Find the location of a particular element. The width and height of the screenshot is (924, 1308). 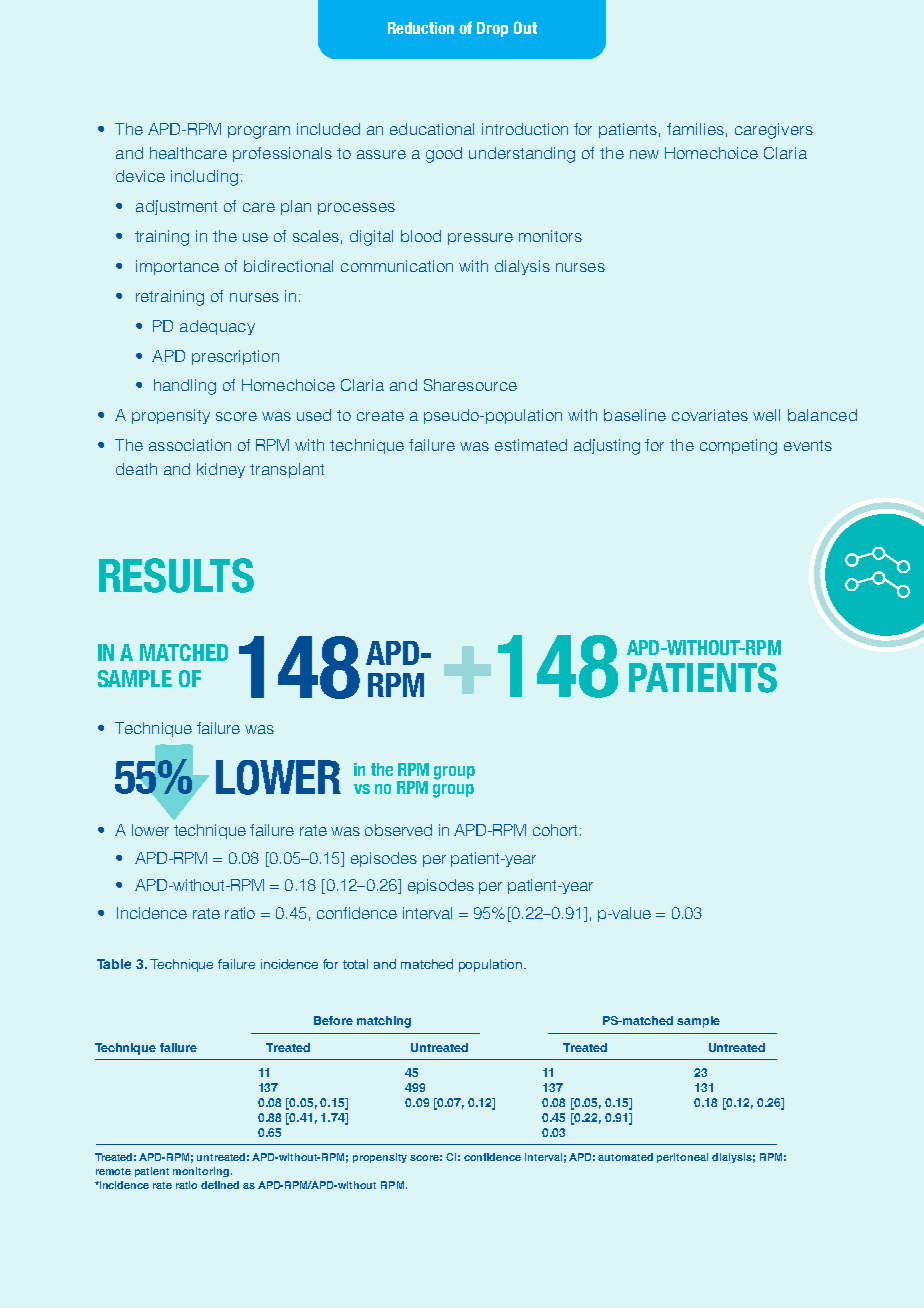

observed is located at coordinates (398, 830).
